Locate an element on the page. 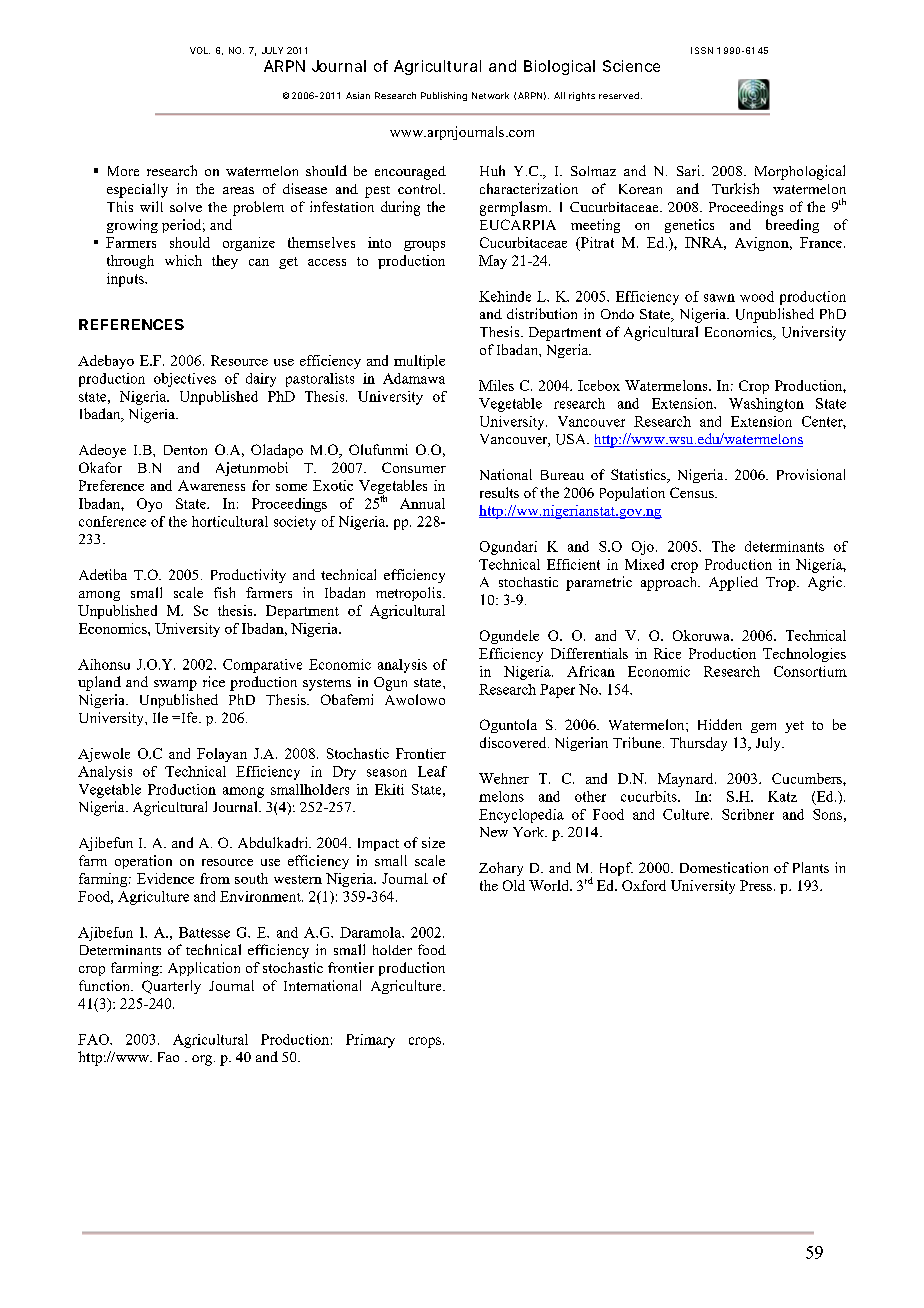 This image has width=924, height=1308. Quarterly is located at coordinates (171, 987).
